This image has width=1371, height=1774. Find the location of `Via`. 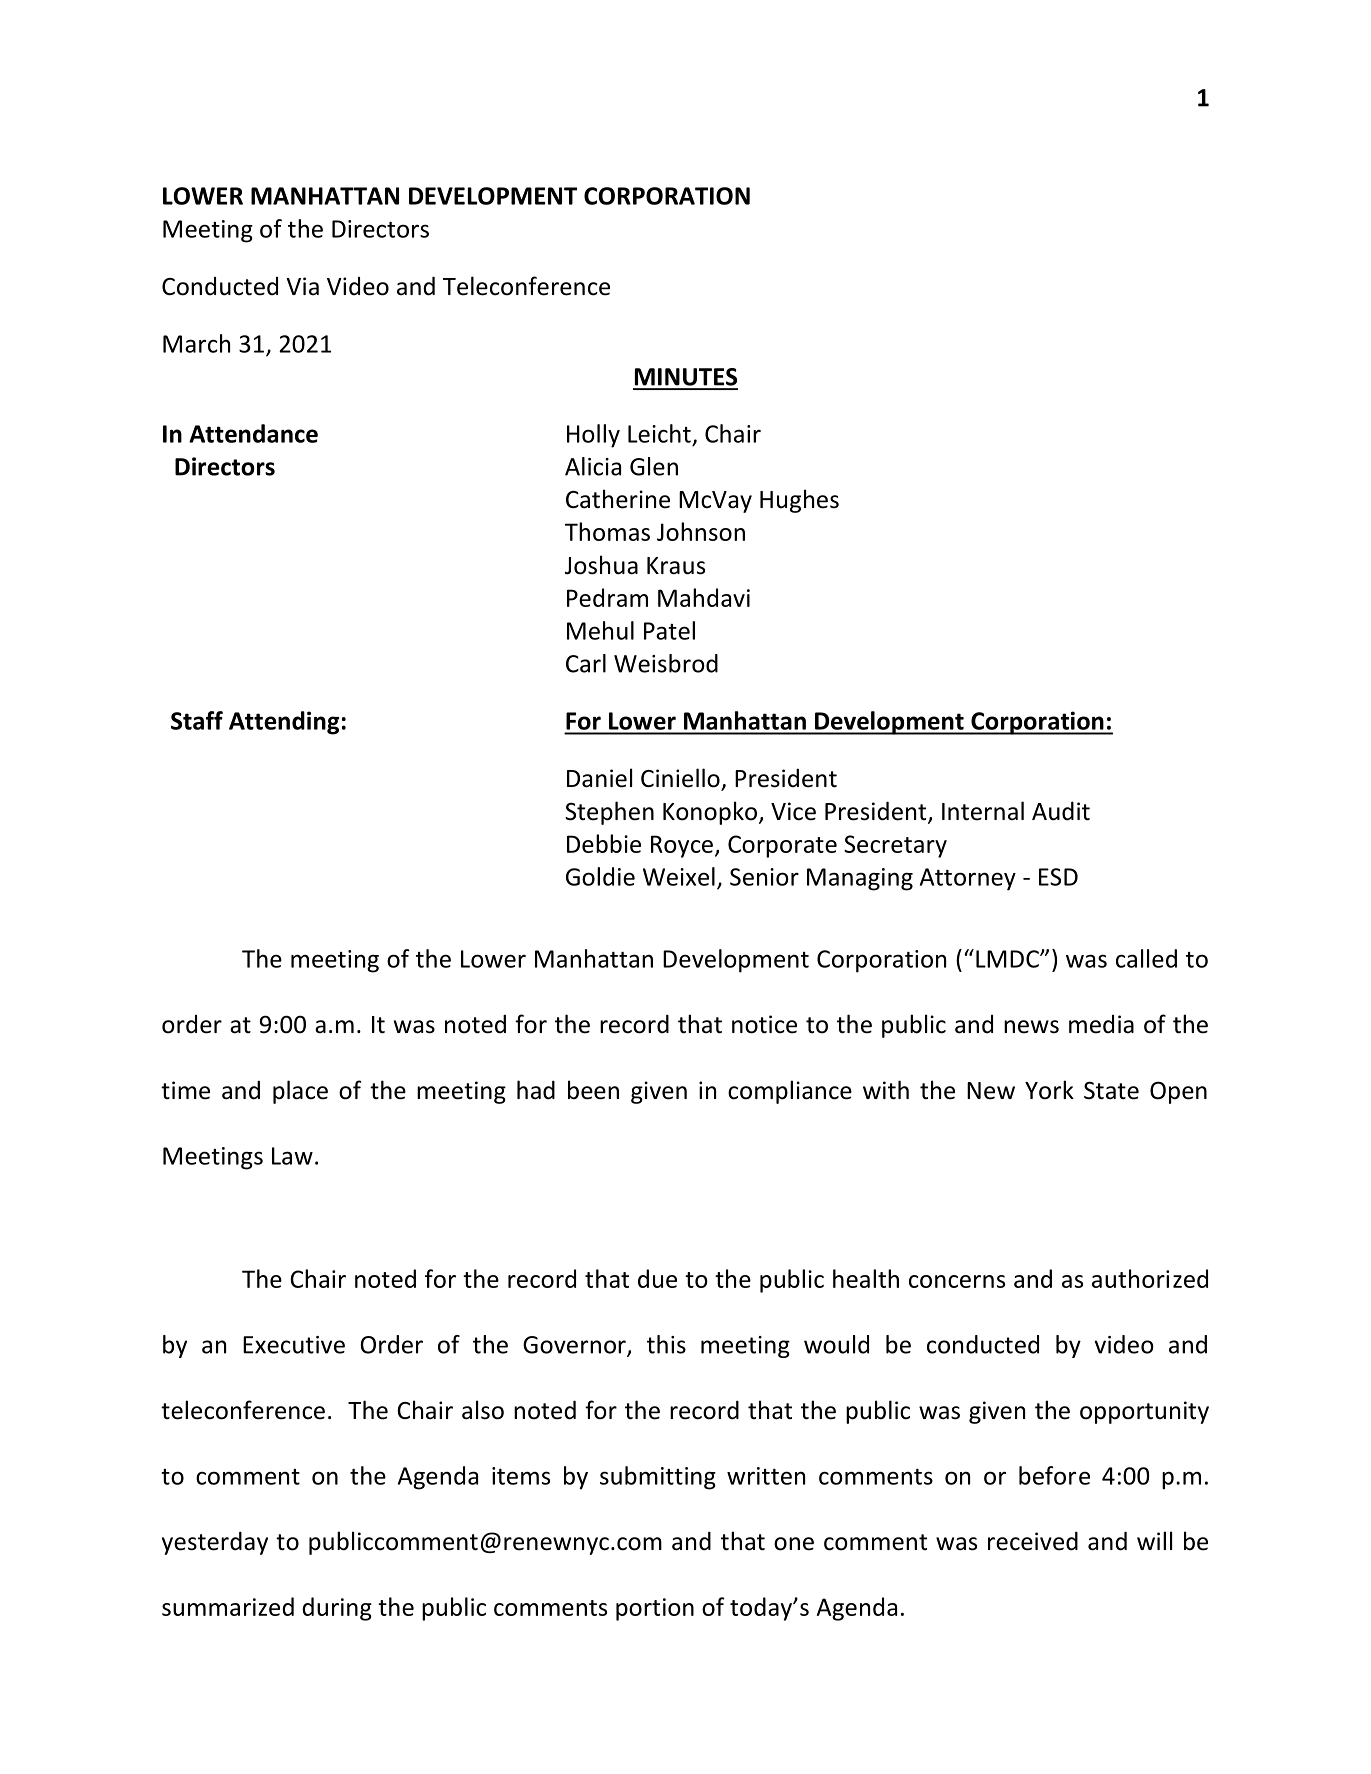

Via is located at coordinates (302, 286).
